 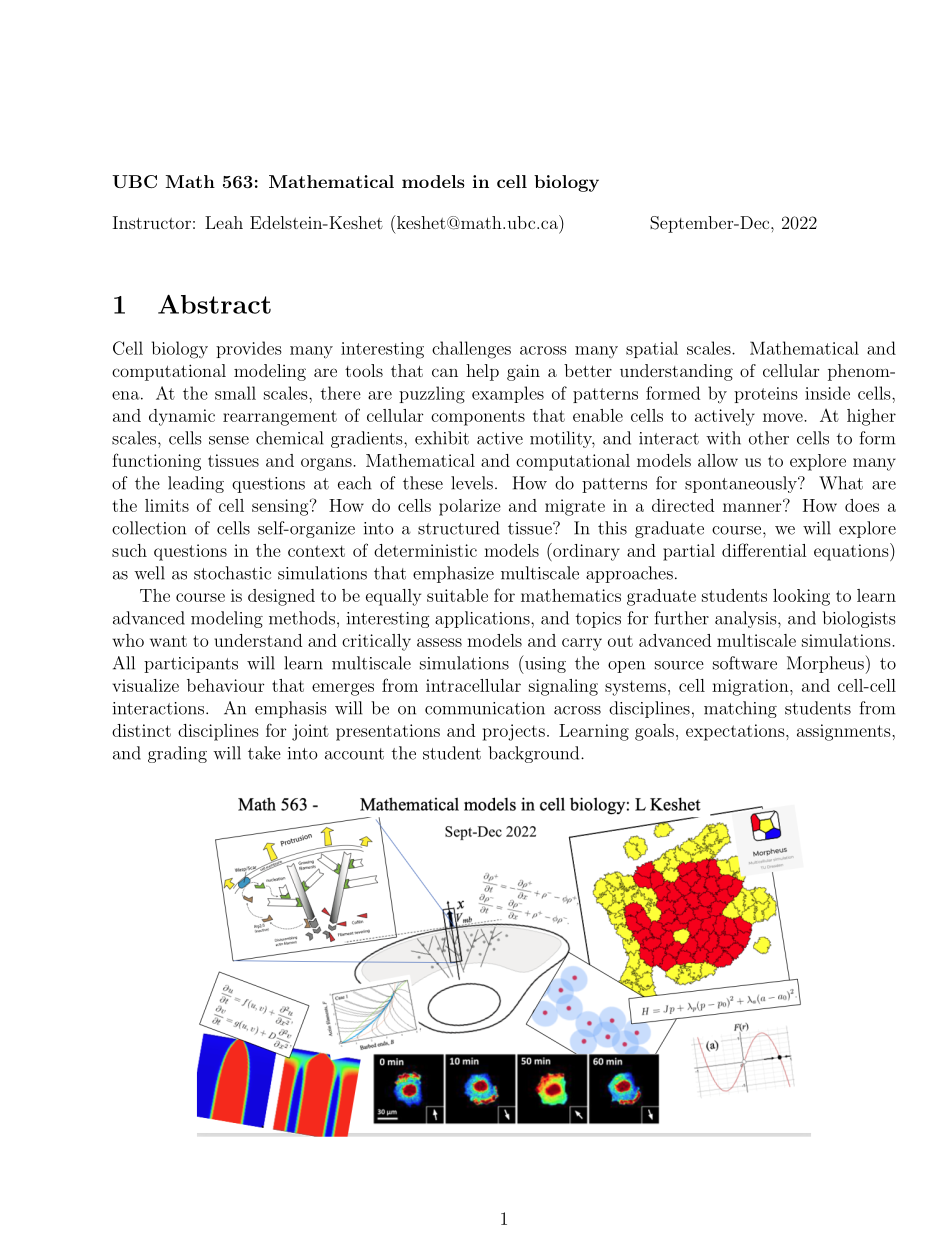 What do you see at coordinates (177, 754) in the page?
I see `grading` at bounding box center [177, 754].
